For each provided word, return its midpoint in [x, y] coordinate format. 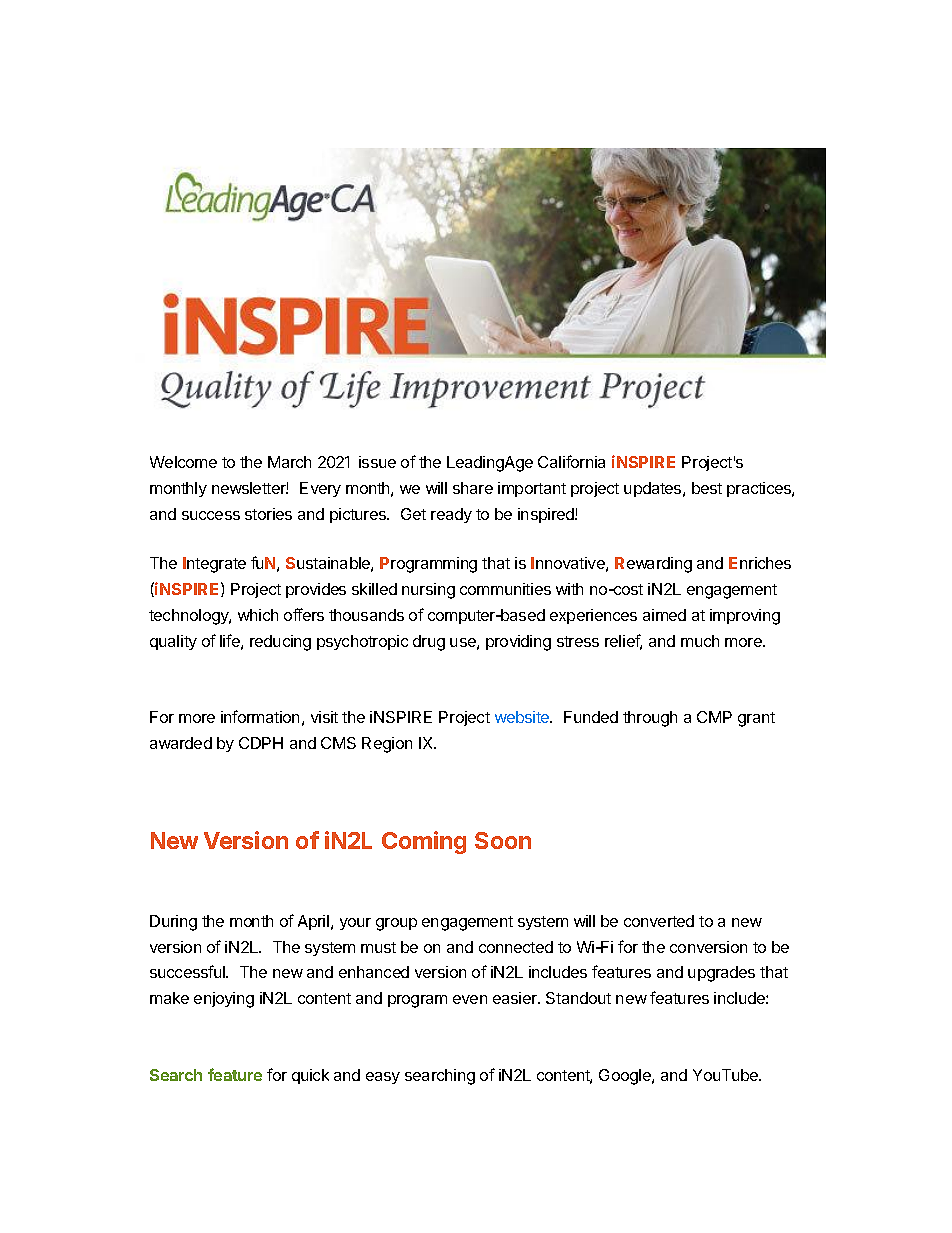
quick [310, 1076]
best [707, 488]
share [473, 488]
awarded [181, 743]
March [289, 462]
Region [387, 745]
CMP [714, 717]
